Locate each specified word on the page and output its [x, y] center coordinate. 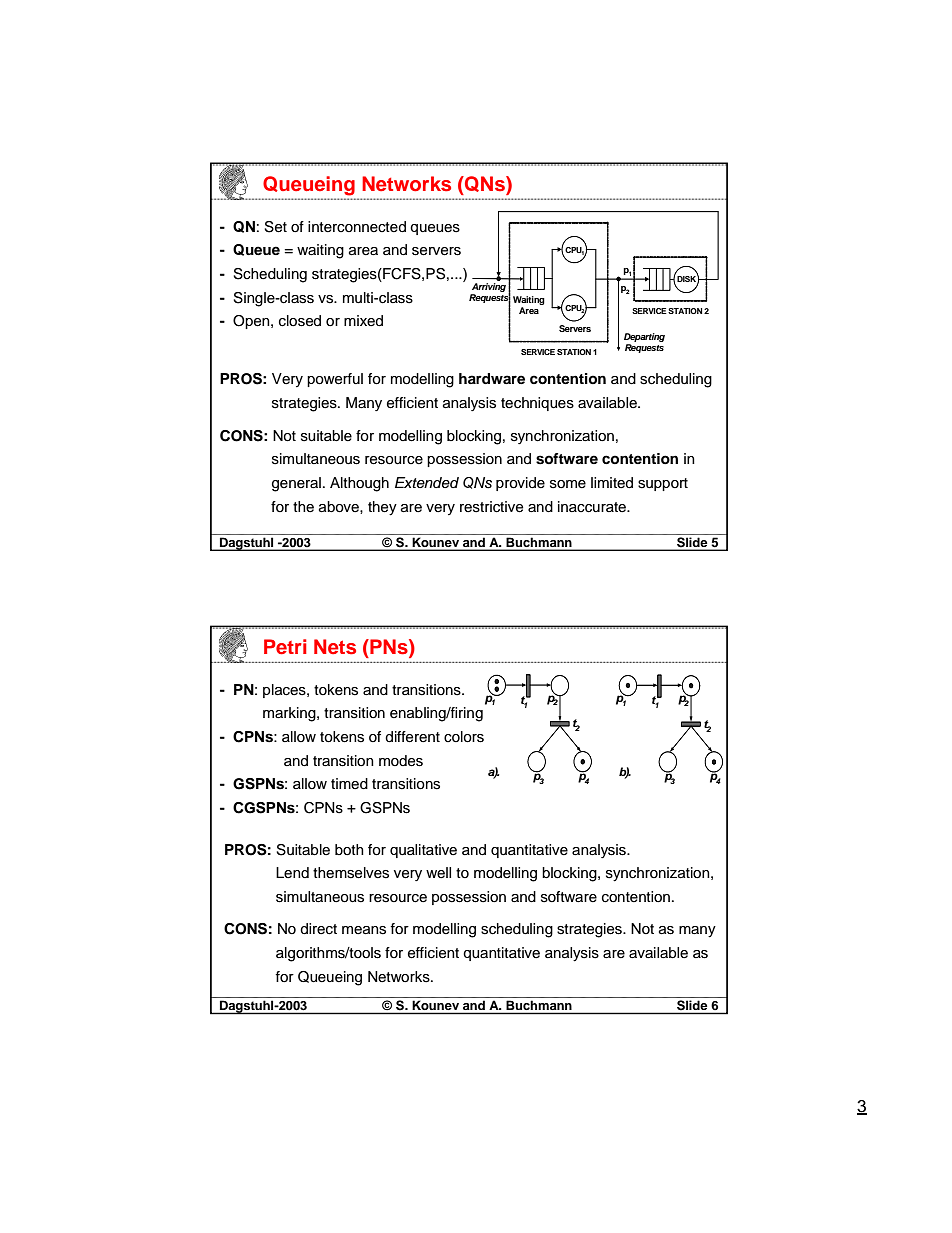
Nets [335, 647]
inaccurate [593, 507]
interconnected [357, 226]
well [438, 873]
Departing [644, 337]
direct [318, 929]
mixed [363, 321]
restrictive [491, 507]
